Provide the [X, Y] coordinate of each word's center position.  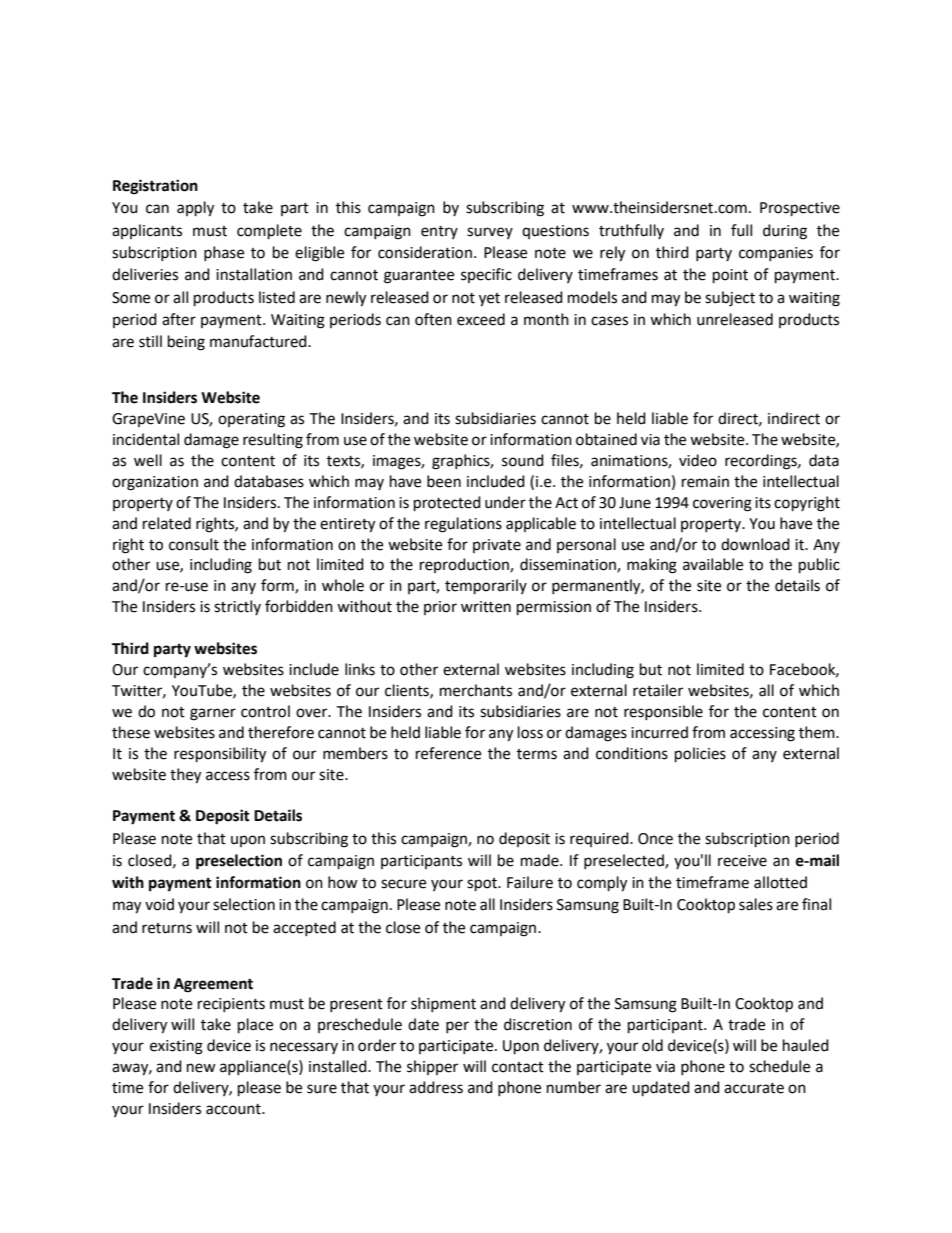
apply [195, 209]
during [785, 232]
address [436, 1087]
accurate [754, 1088]
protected [447, 504]
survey [490, 233]
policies [700, 755]
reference [448, 753]
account [234, 1109]
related [167, 523]
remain [705, 482]
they [185, 776]
